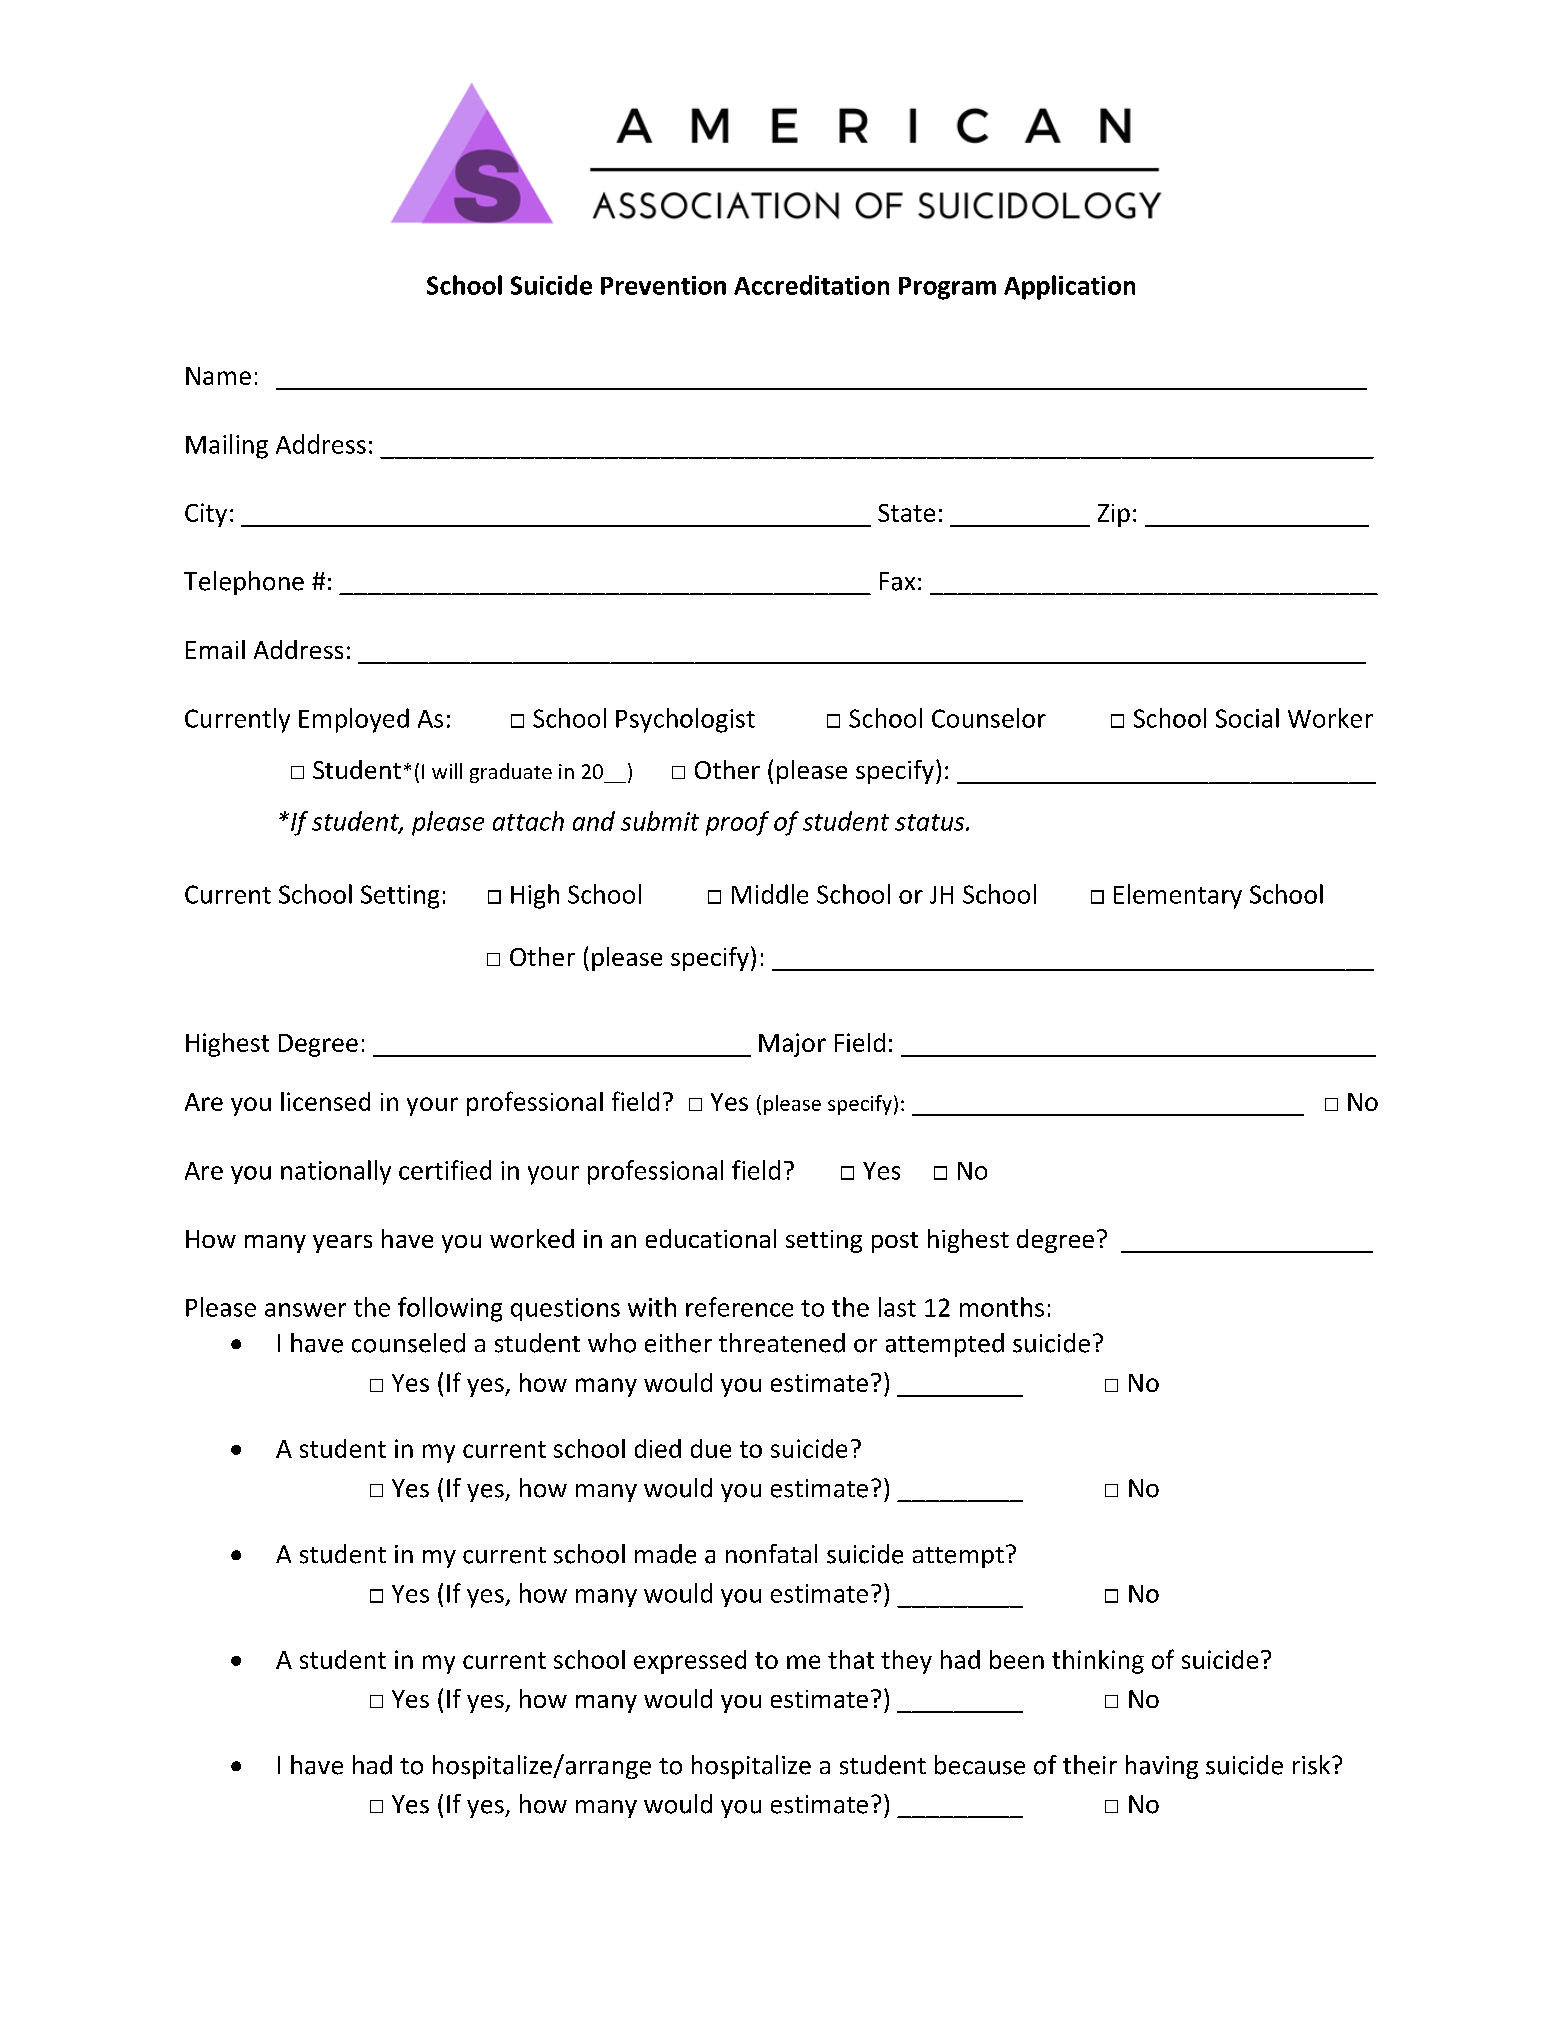 The width and height of the screenshot is (1563, 2022). What do you see at coordinates (851, 1659) in the screenshot?
I see `that` at bounding box center [851, 1659].
